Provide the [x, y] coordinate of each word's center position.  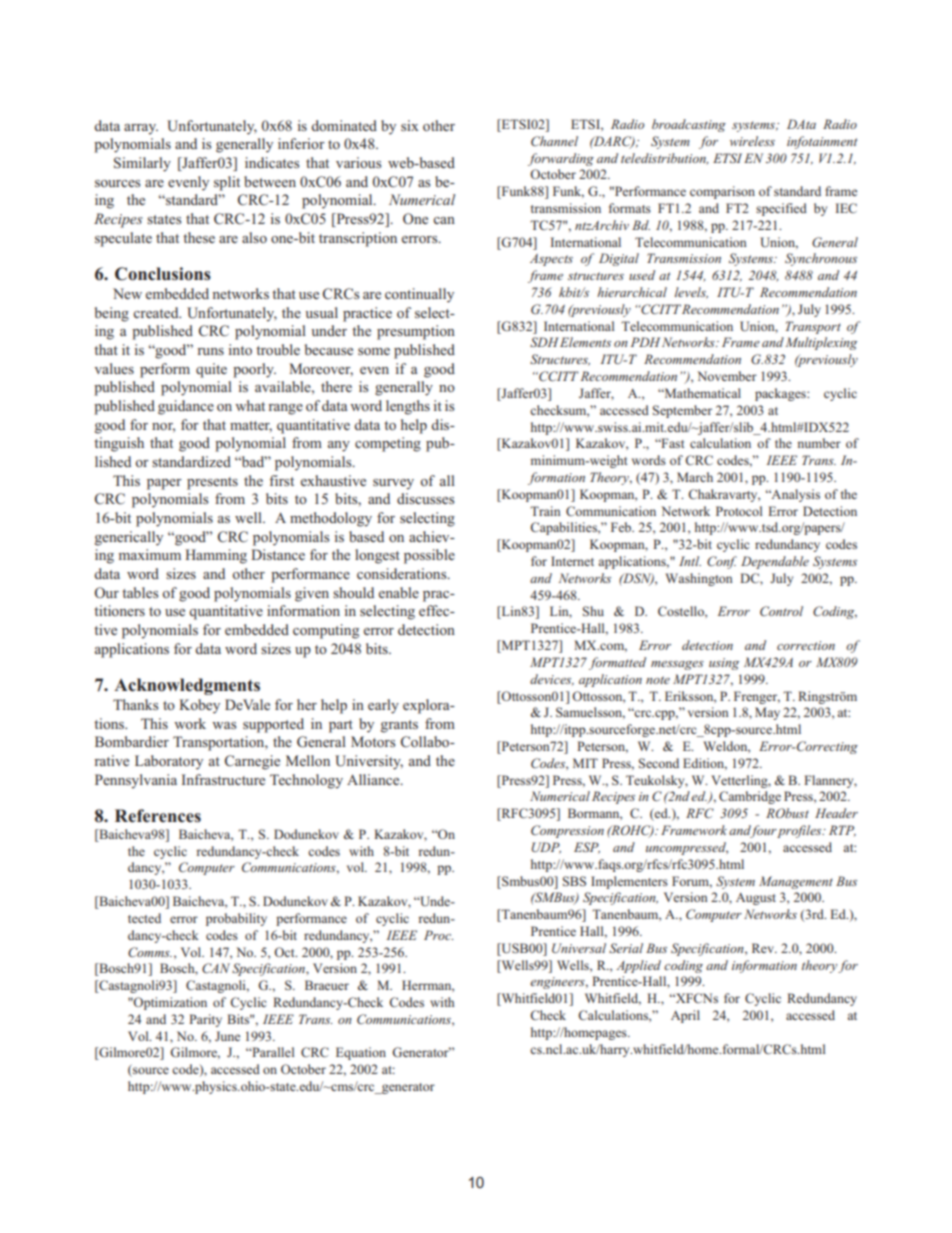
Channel [554, 141]
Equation [361, 1053]
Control [781, 611]
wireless [752, 141]
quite [211, 370]
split [227, 183]
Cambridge [750, 797]
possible [429, 556]
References [158, 816]
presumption [416, 332]
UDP [546, 848]
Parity [205, 1020]
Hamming [216, 556]
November [727, 376]
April [685, 1016]
